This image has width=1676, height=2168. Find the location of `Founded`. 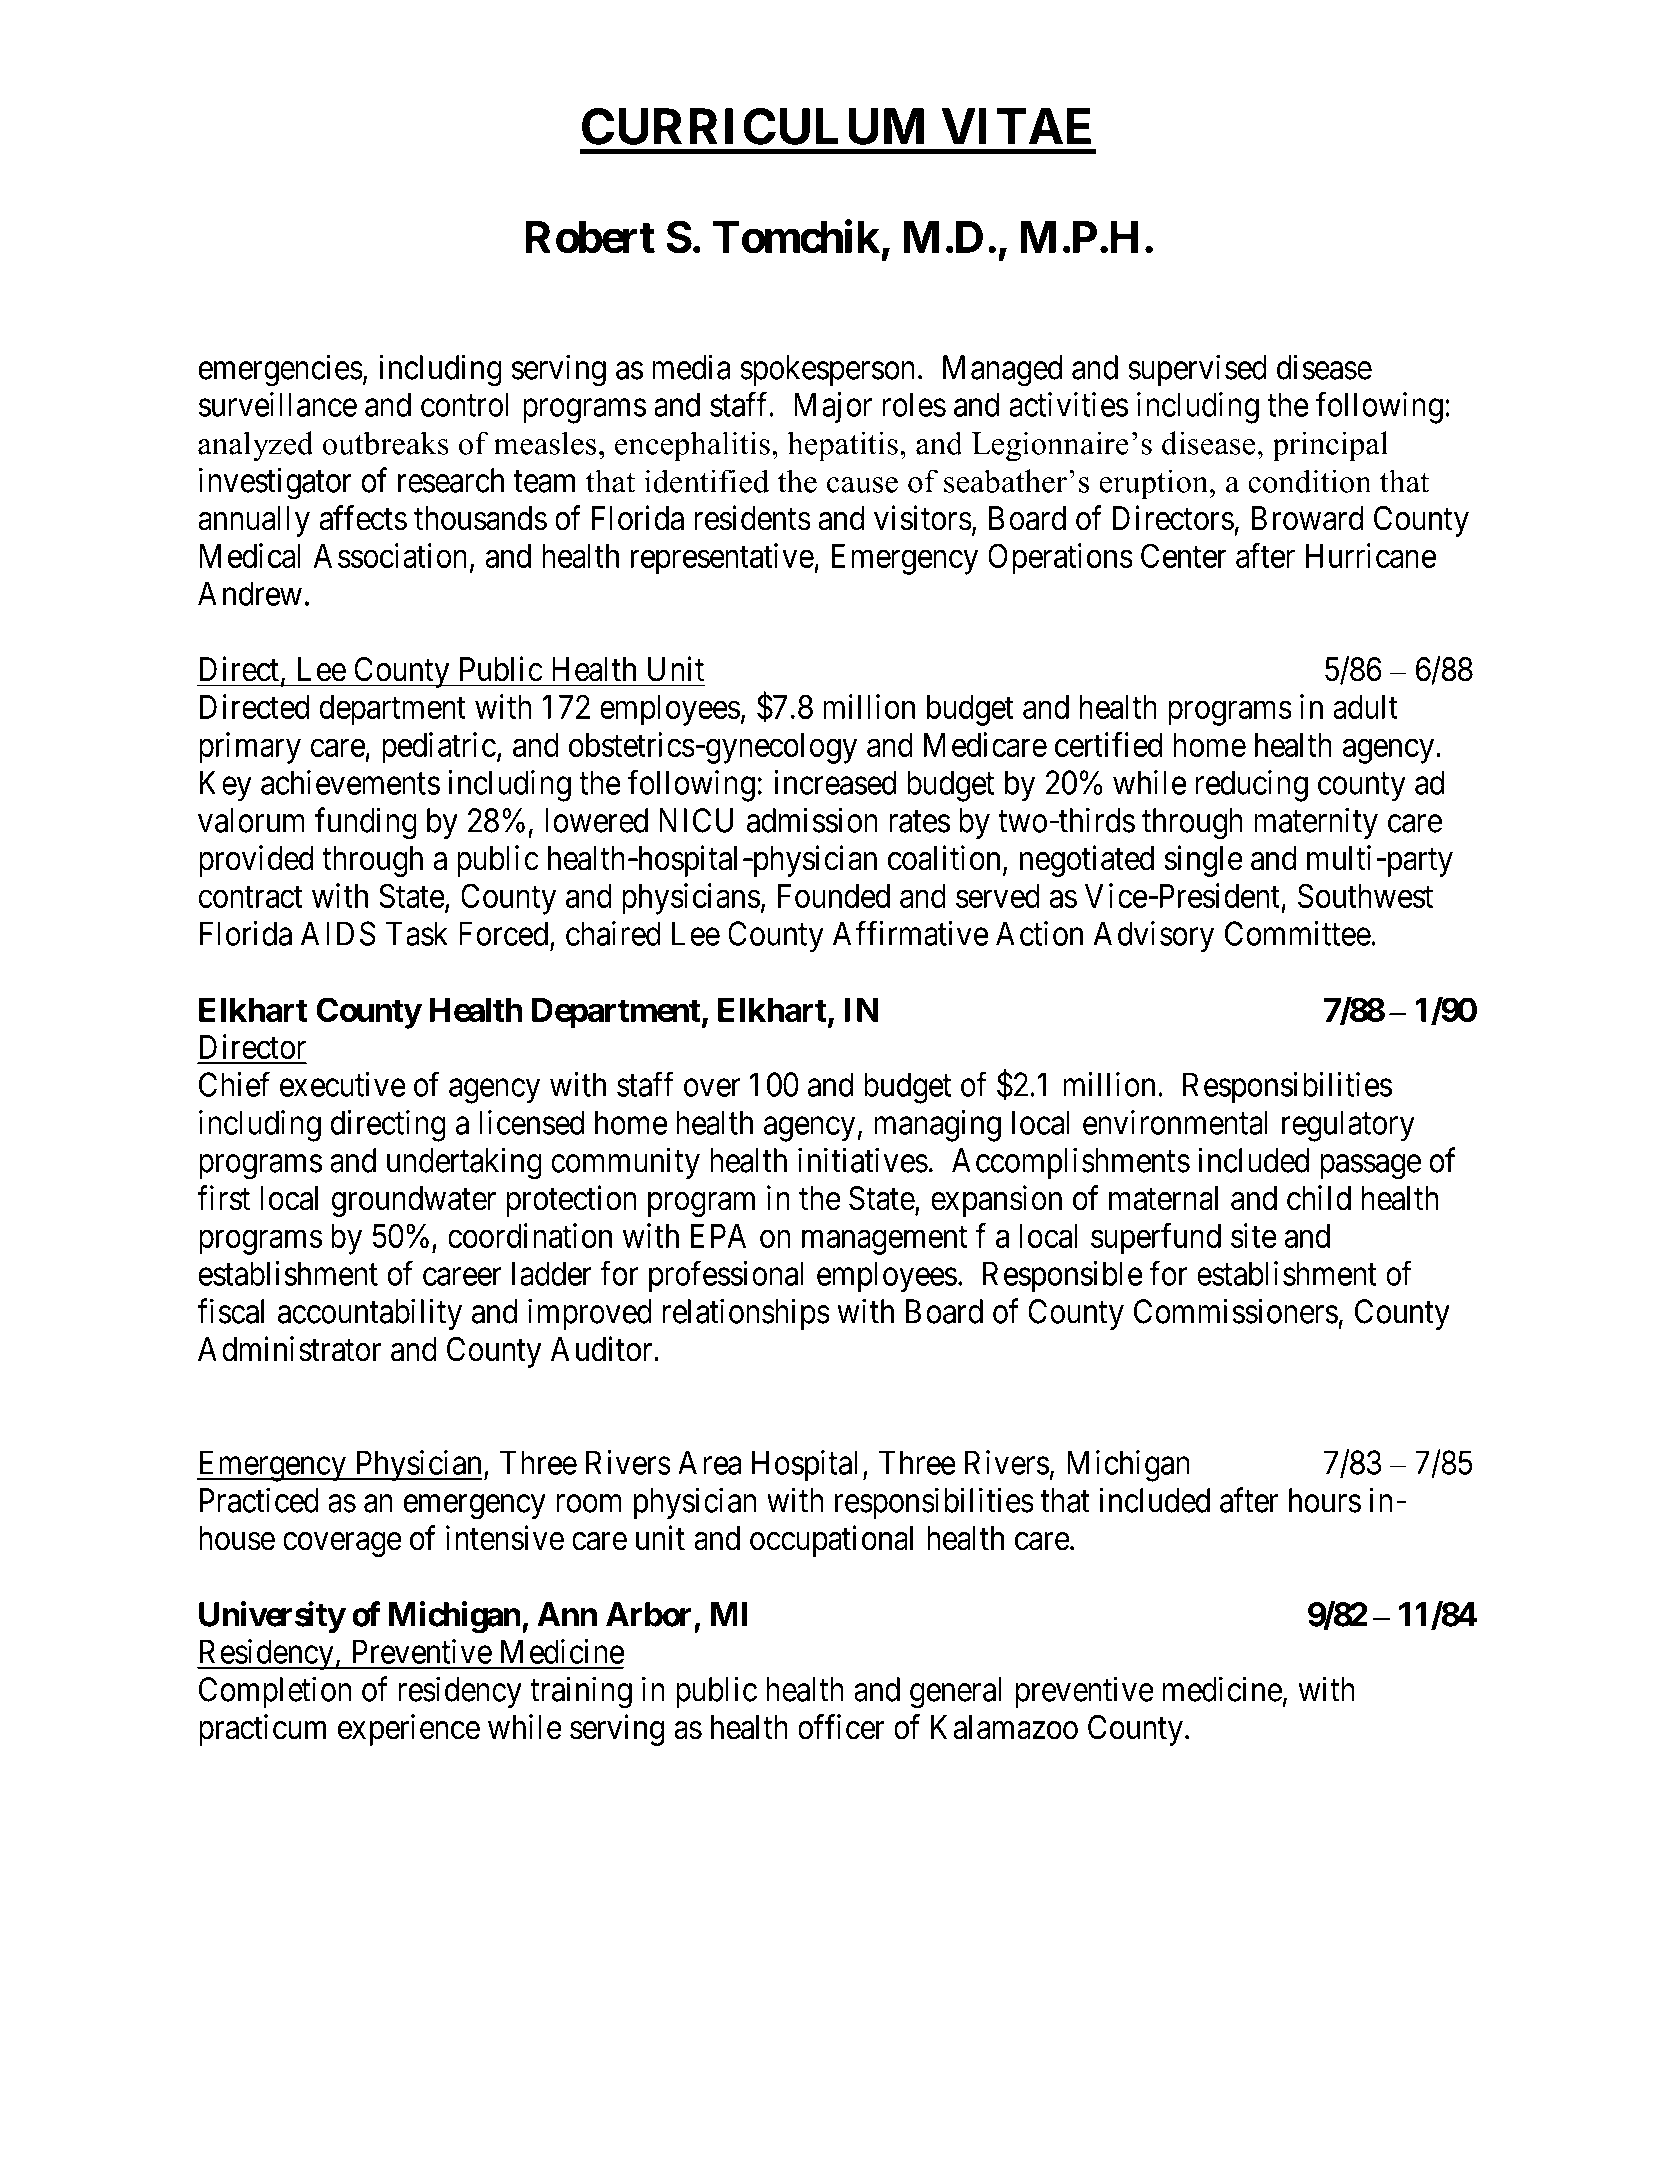

Founded is located at coordinates (834, 896).
